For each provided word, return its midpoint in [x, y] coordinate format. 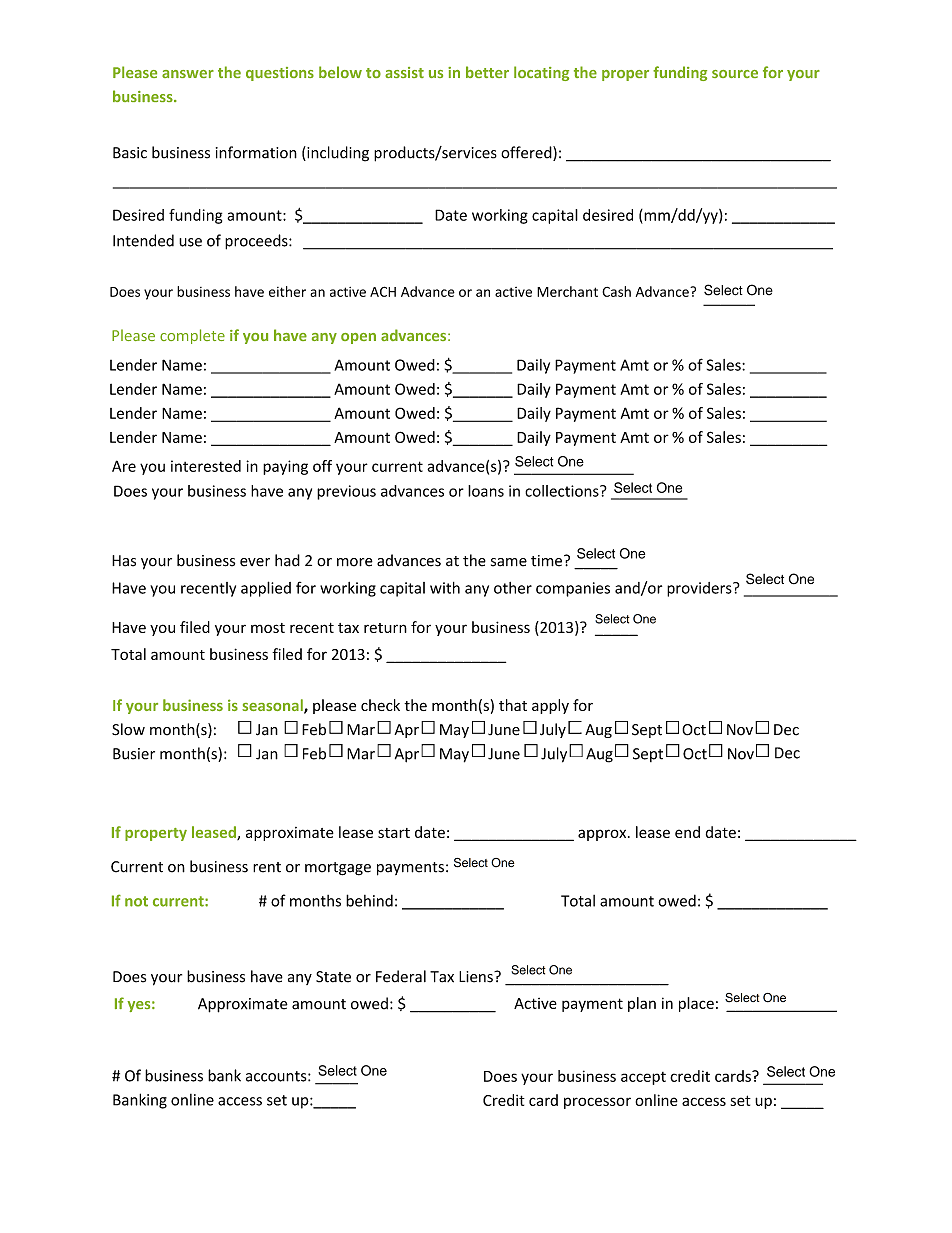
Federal [401, 976]
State [333, 977]
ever [255, 562]
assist [404, 72]
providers [700, 589]
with [445, 588]
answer [188, 74]
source [735, 74]
